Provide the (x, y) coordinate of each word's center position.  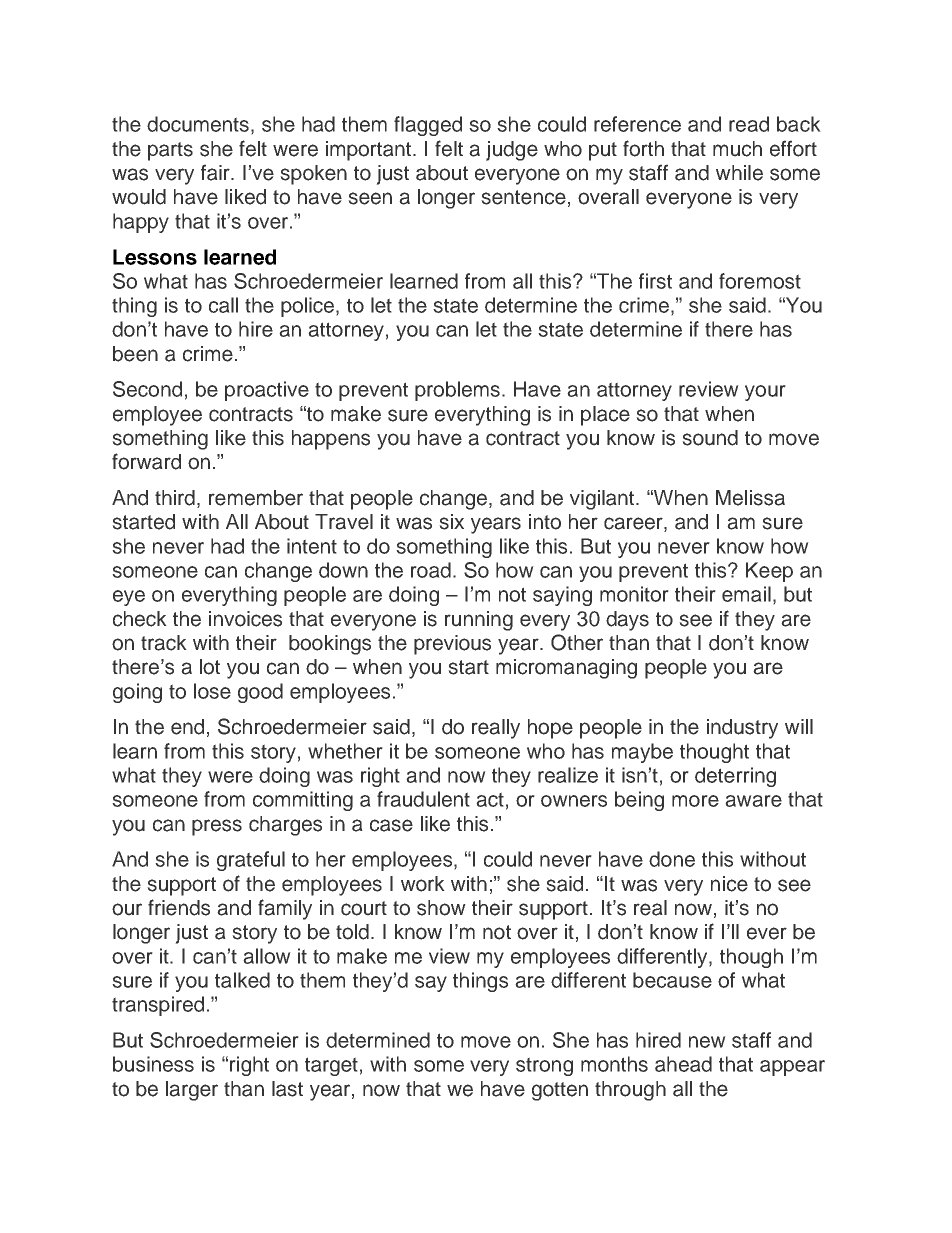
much (737, 149)
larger (192, 1091)
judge (512, 151)
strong (544, 1066)
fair (216, 172)
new (707, 1042)
